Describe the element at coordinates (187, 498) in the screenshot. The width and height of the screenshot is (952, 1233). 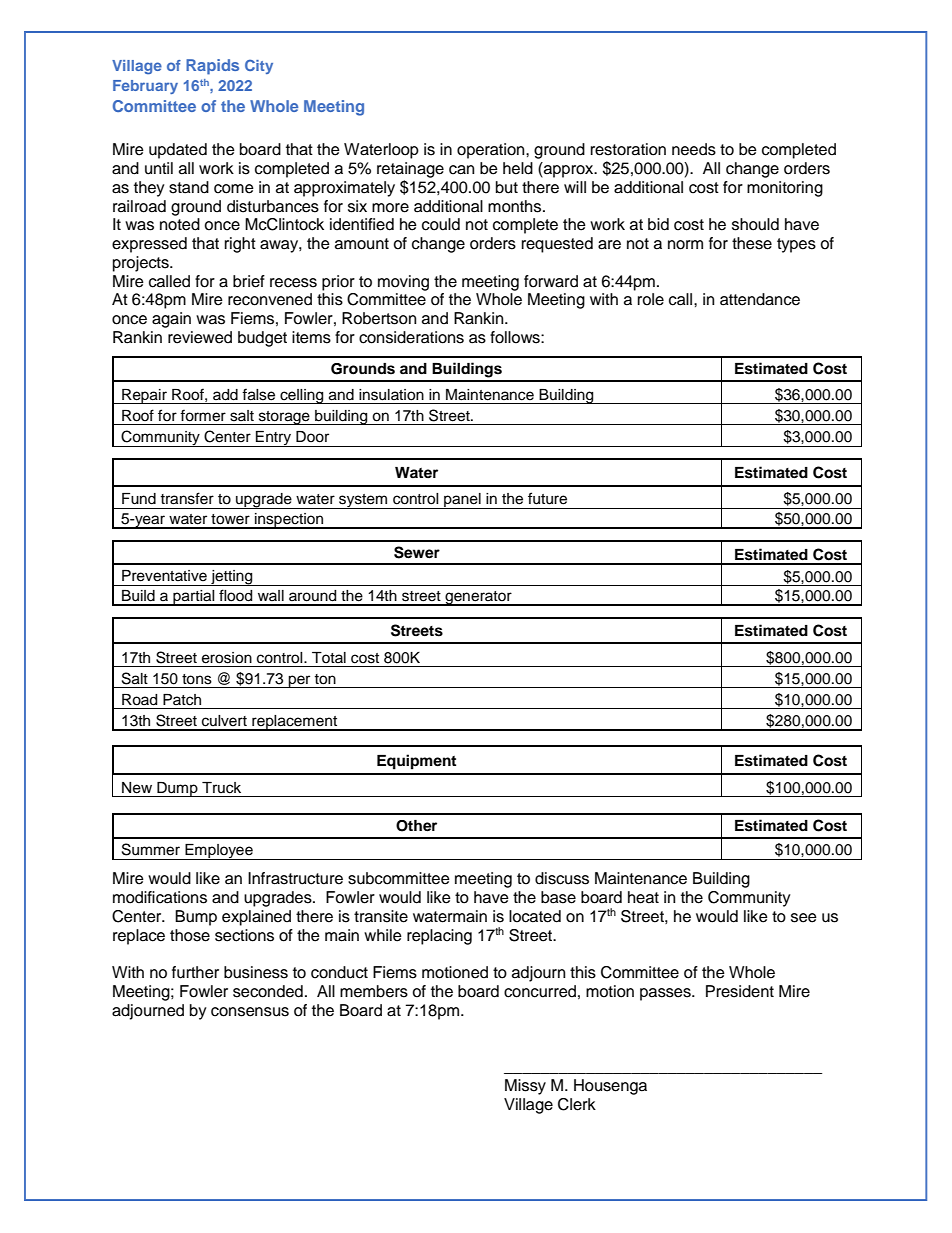
I see `transfer` at that location.
